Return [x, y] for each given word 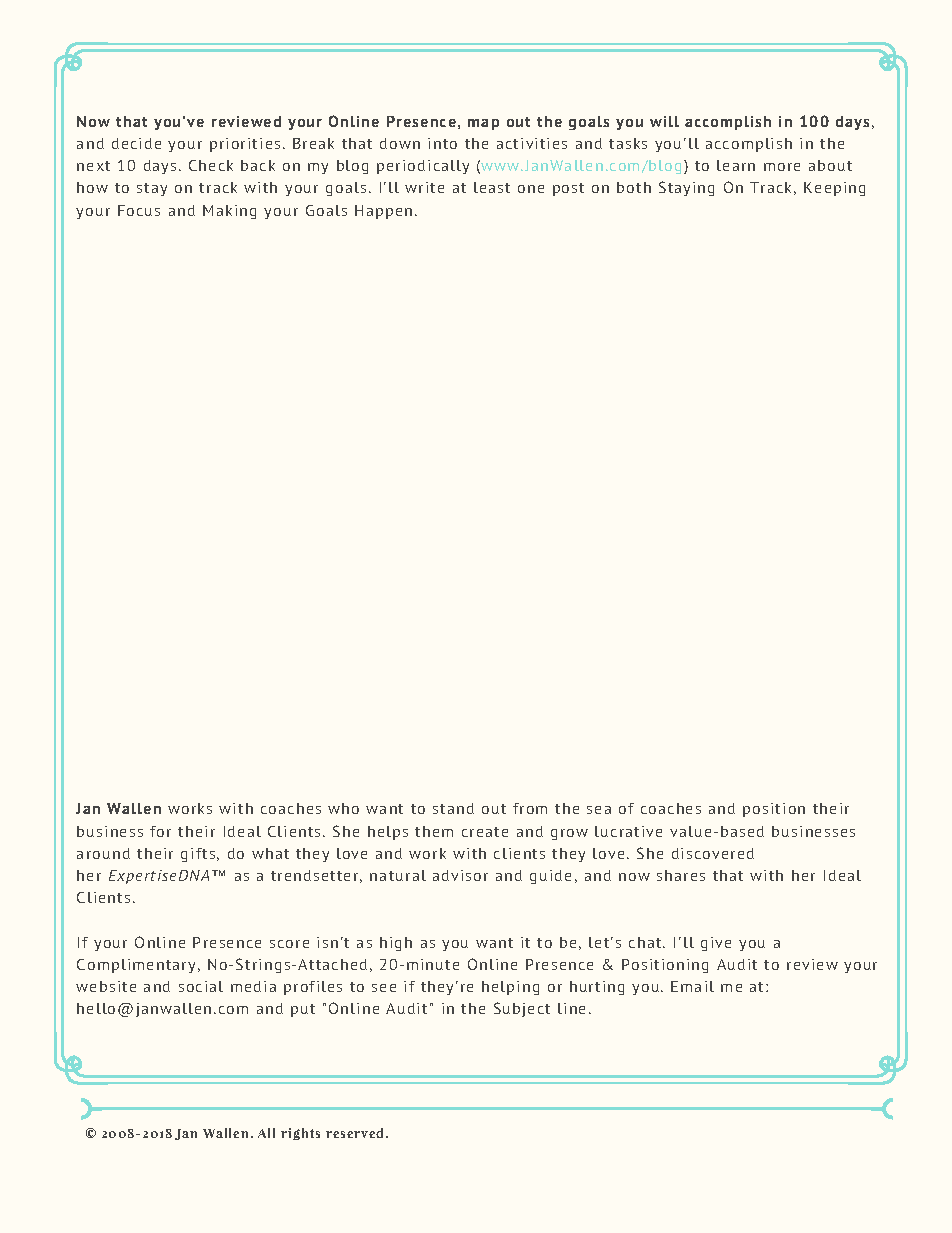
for [160, 831]
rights [300, 1134]
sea [599, 810]
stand [453, 808]
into [442, 143]
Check [211, 165]
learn [736, 165]
